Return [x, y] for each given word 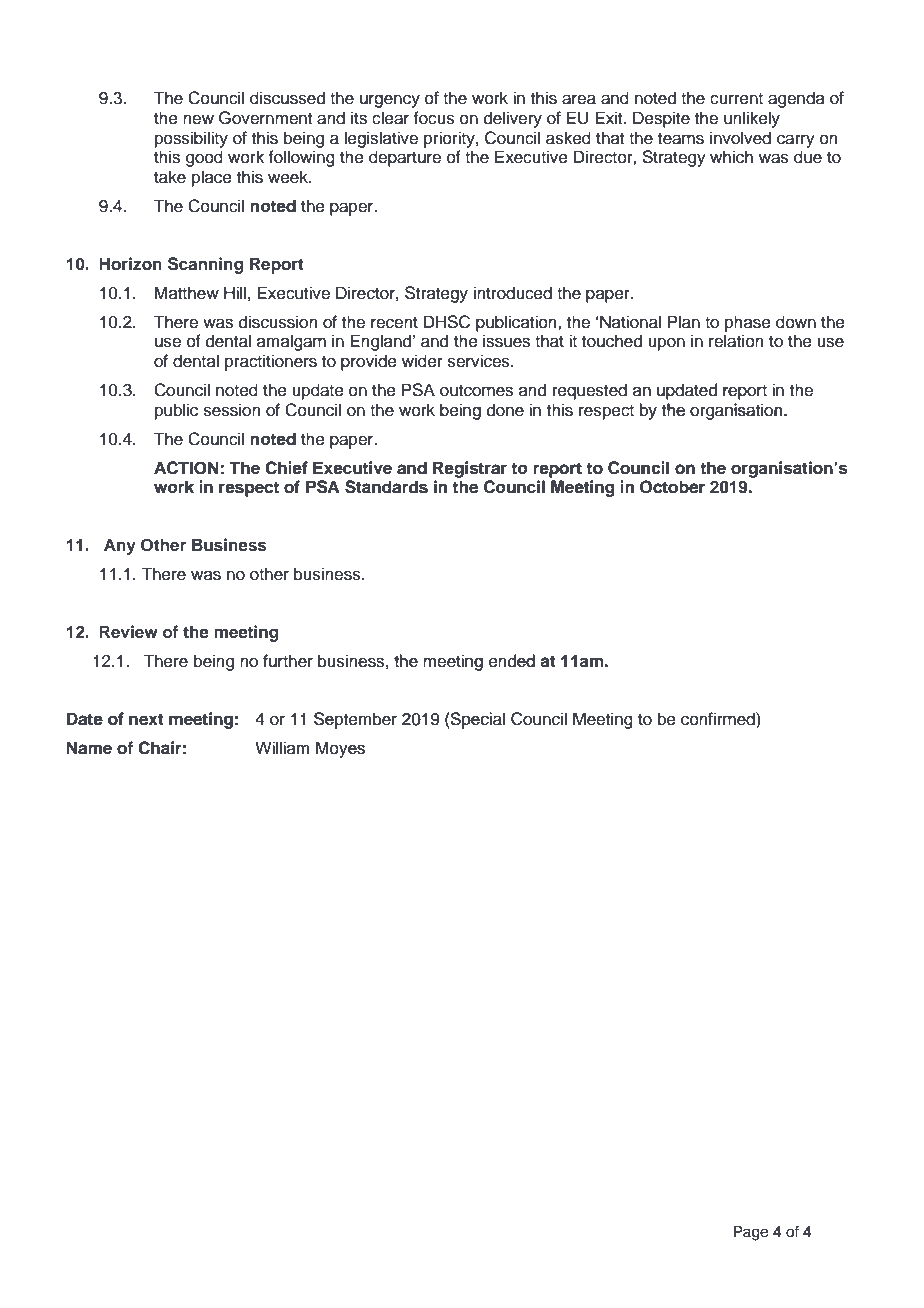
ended [512, 661]
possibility [191, 139]
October [672, 487]
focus [434, 118]
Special [477, 720]
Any [120, 546]
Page [751, 1233]
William [282, 747]
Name [89, 748]
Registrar [470, 469]
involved [740, 138]
